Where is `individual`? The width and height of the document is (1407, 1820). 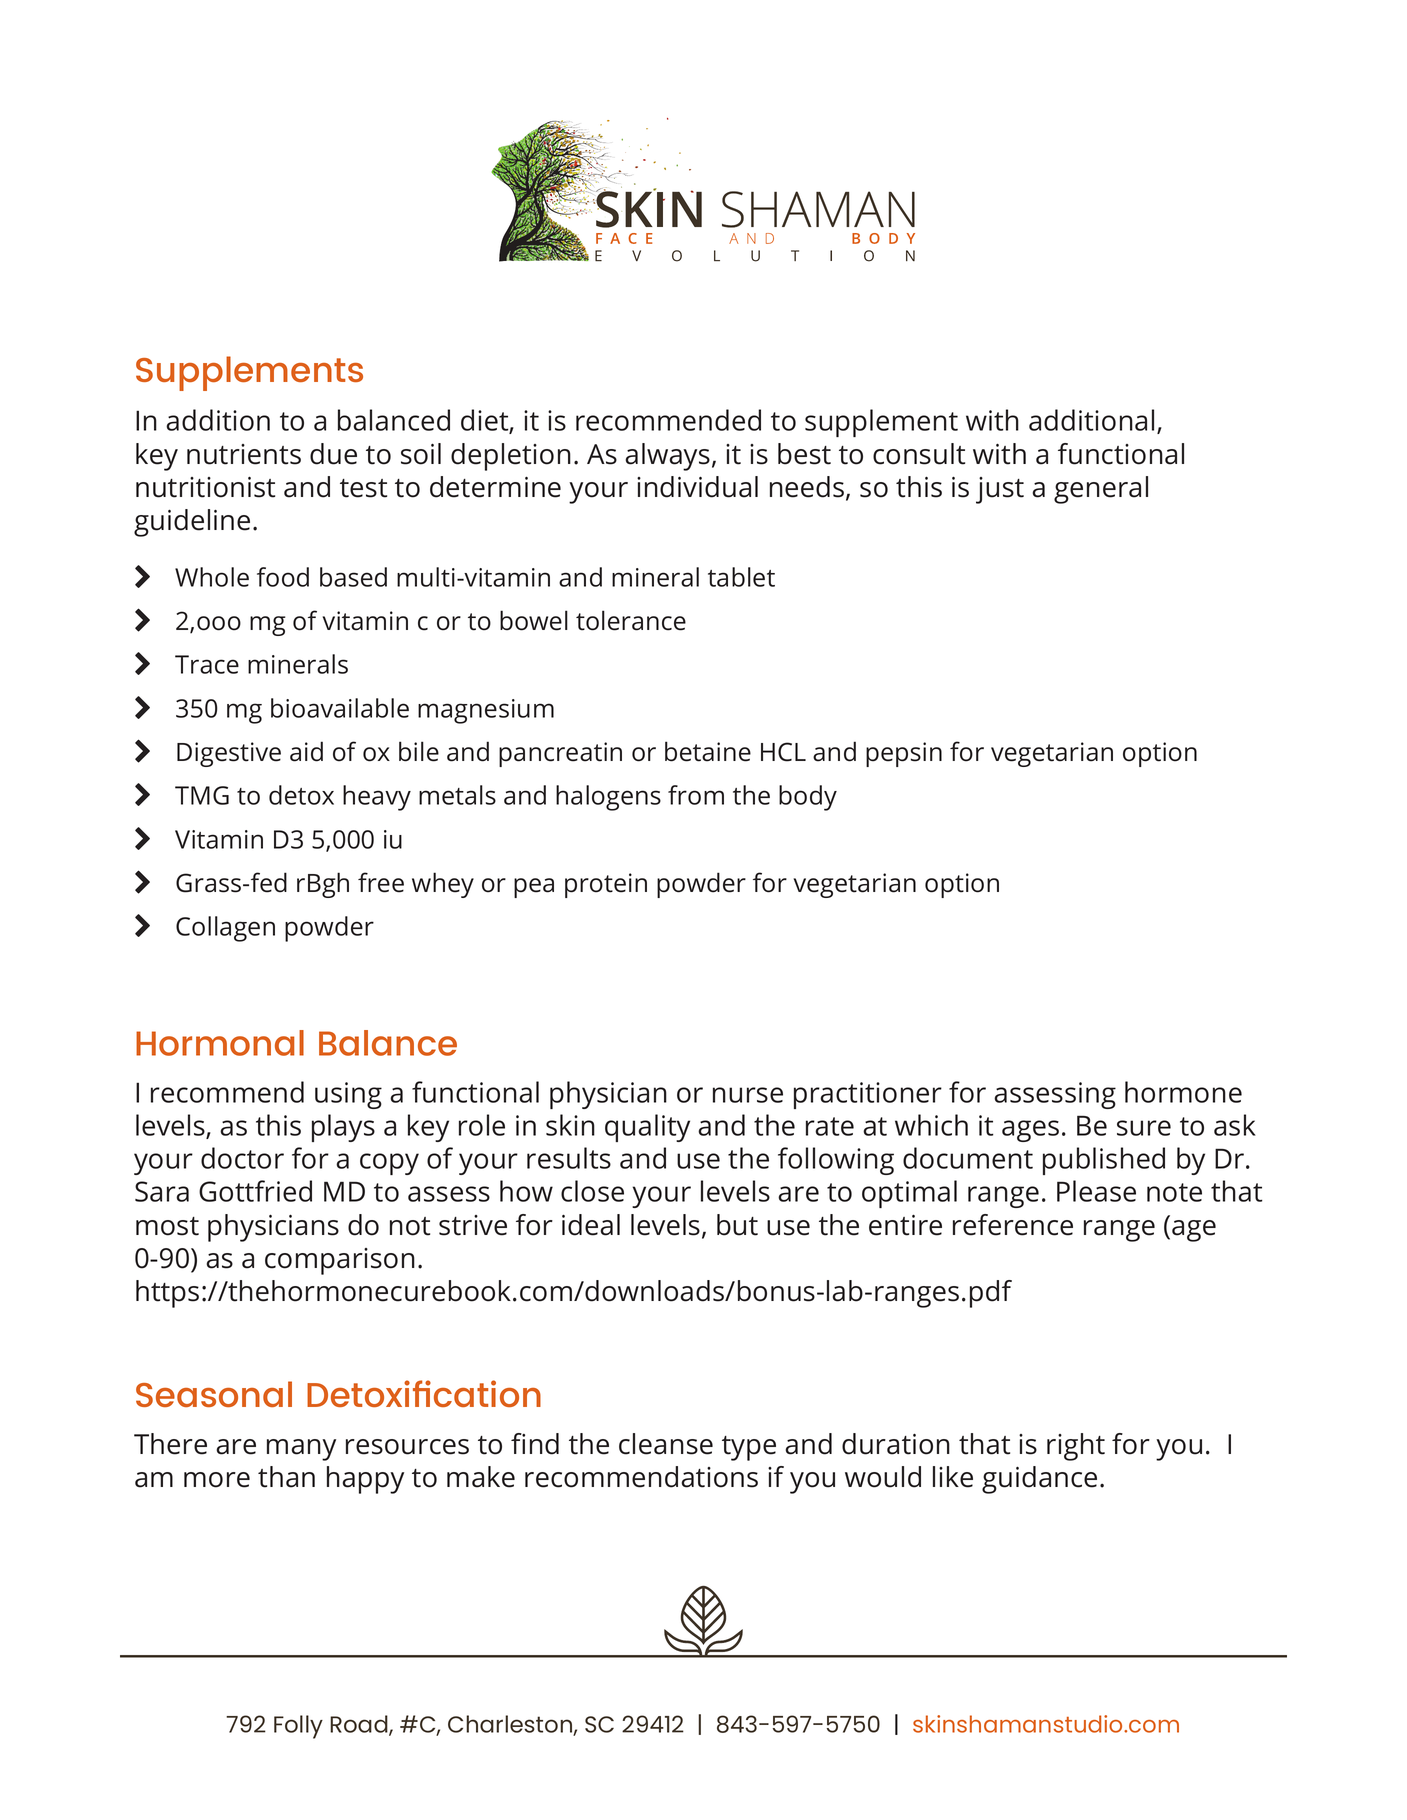
individual is located at coordinates (697, 487).
